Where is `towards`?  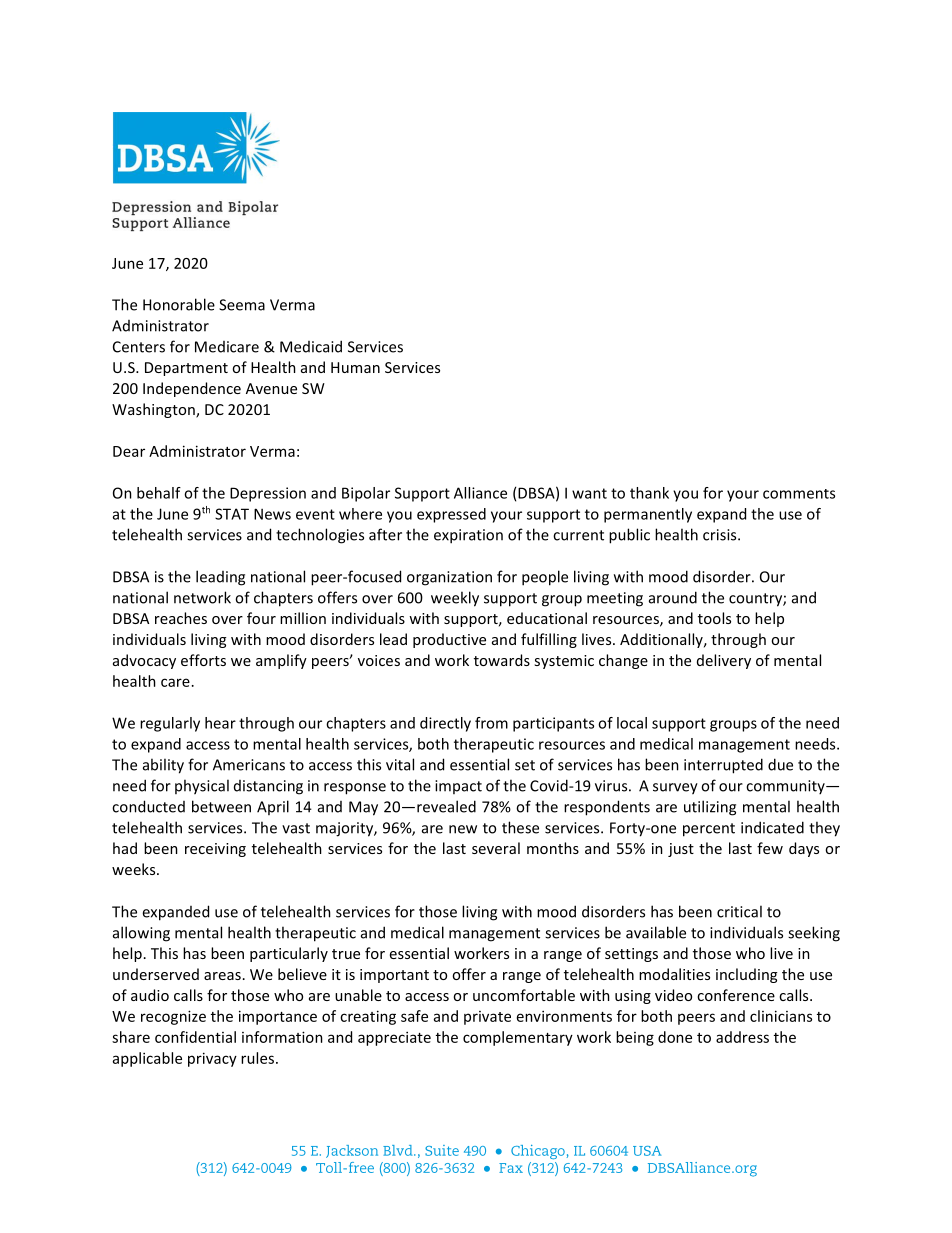 towards is located at coordinates (502, 660).
